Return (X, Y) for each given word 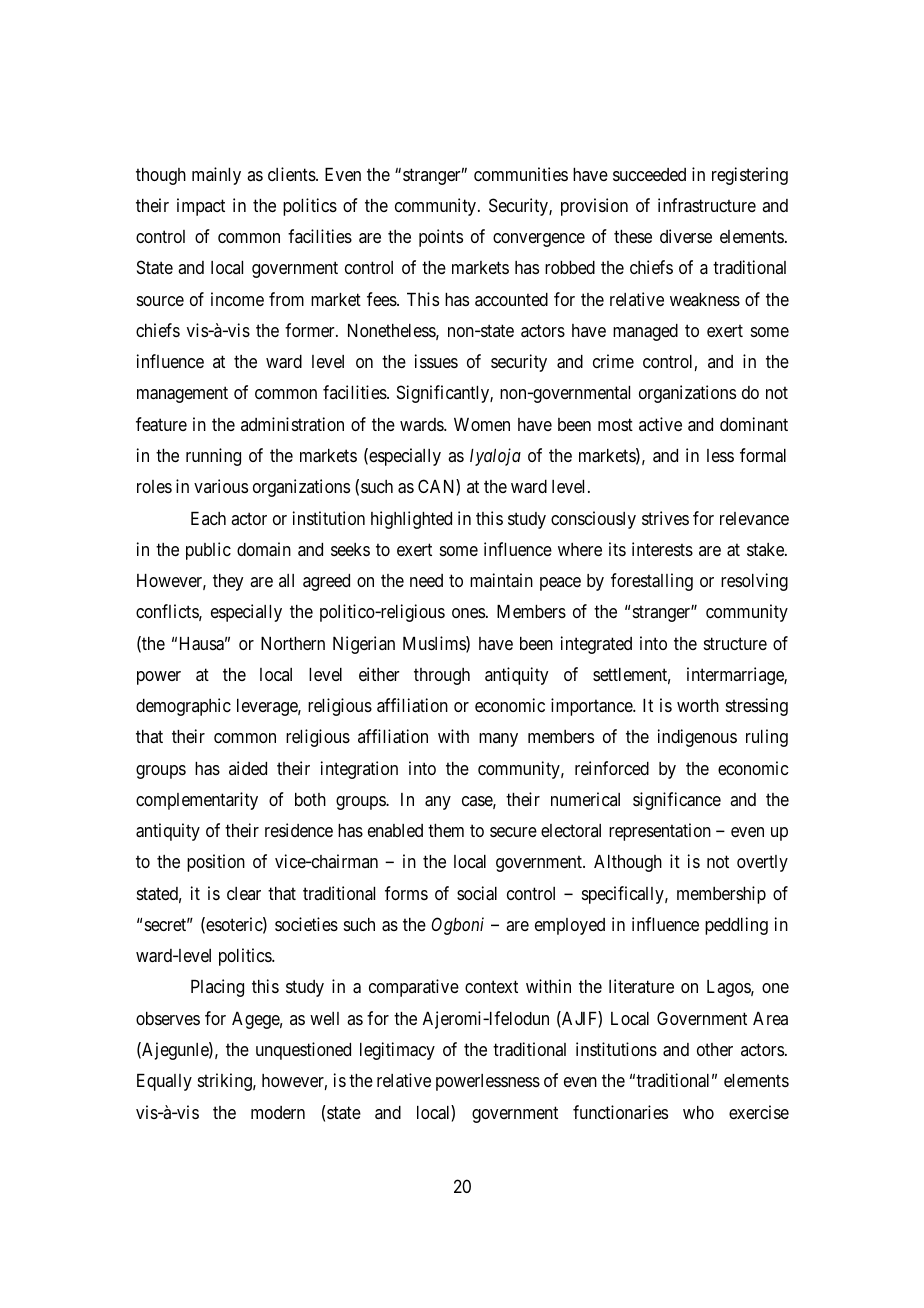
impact (201, 207)
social (477, 893)
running (213, 457)
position (216, 863)
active (660, 424)
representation (660, 832)
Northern (293, 643)
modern (278, 1112)
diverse (686, 236)
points (441, 238)
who (698, 1112)
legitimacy (397, 1051)
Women (482, 424)
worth (698, 705)
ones (468, 613)
